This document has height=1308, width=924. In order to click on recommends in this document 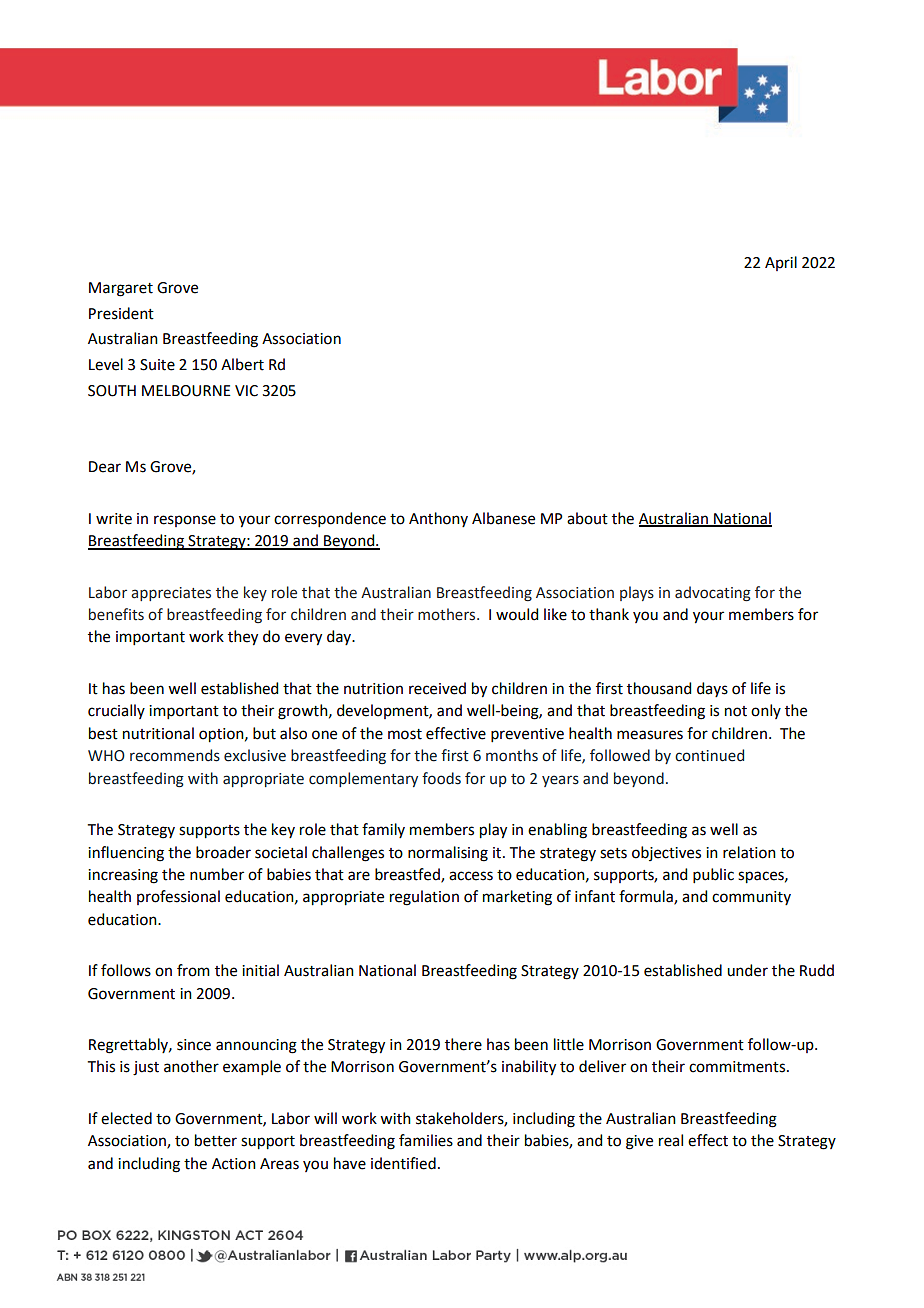, I will do `click(175, 755)`.
